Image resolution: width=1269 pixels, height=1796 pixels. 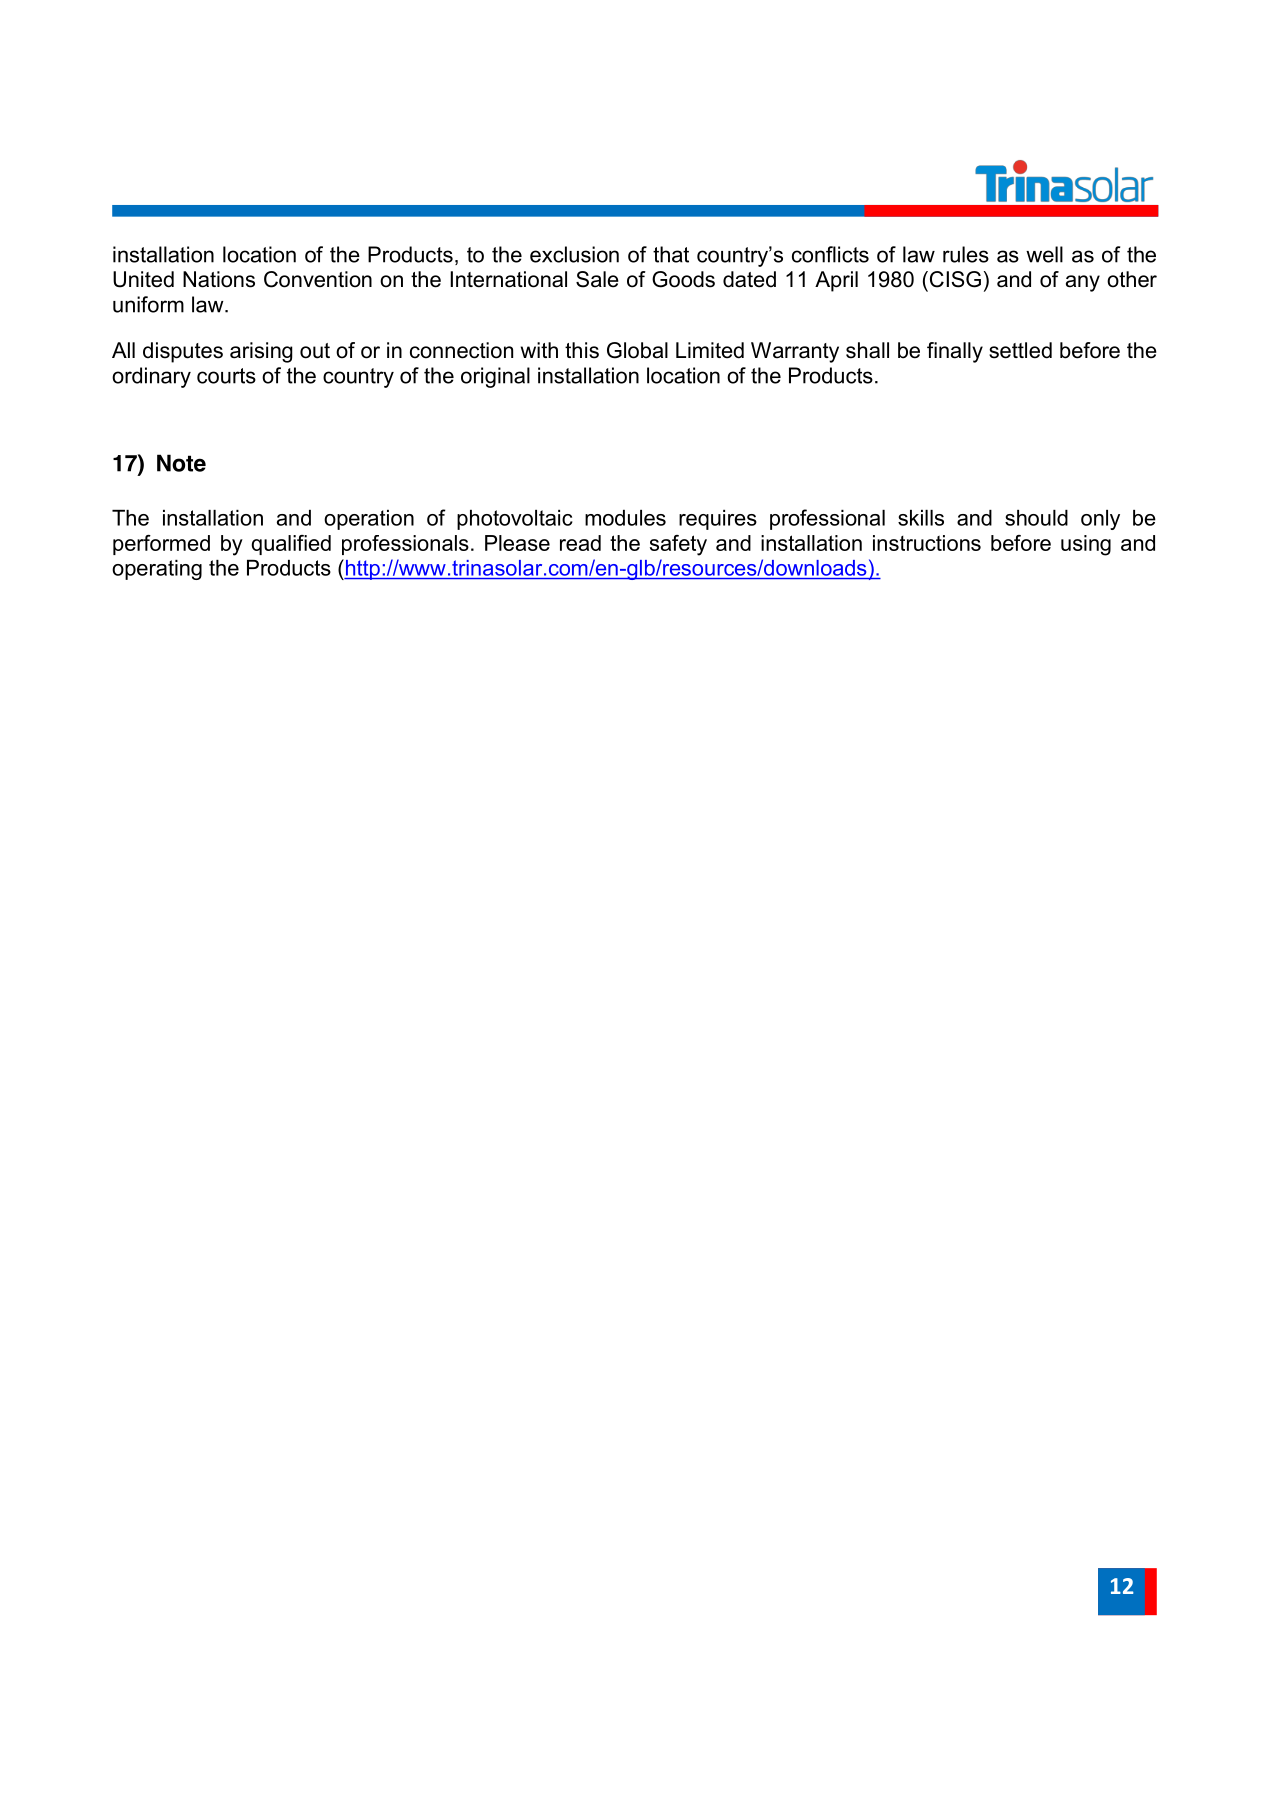 I want to click on qualified, so click(x=291, y=545).
